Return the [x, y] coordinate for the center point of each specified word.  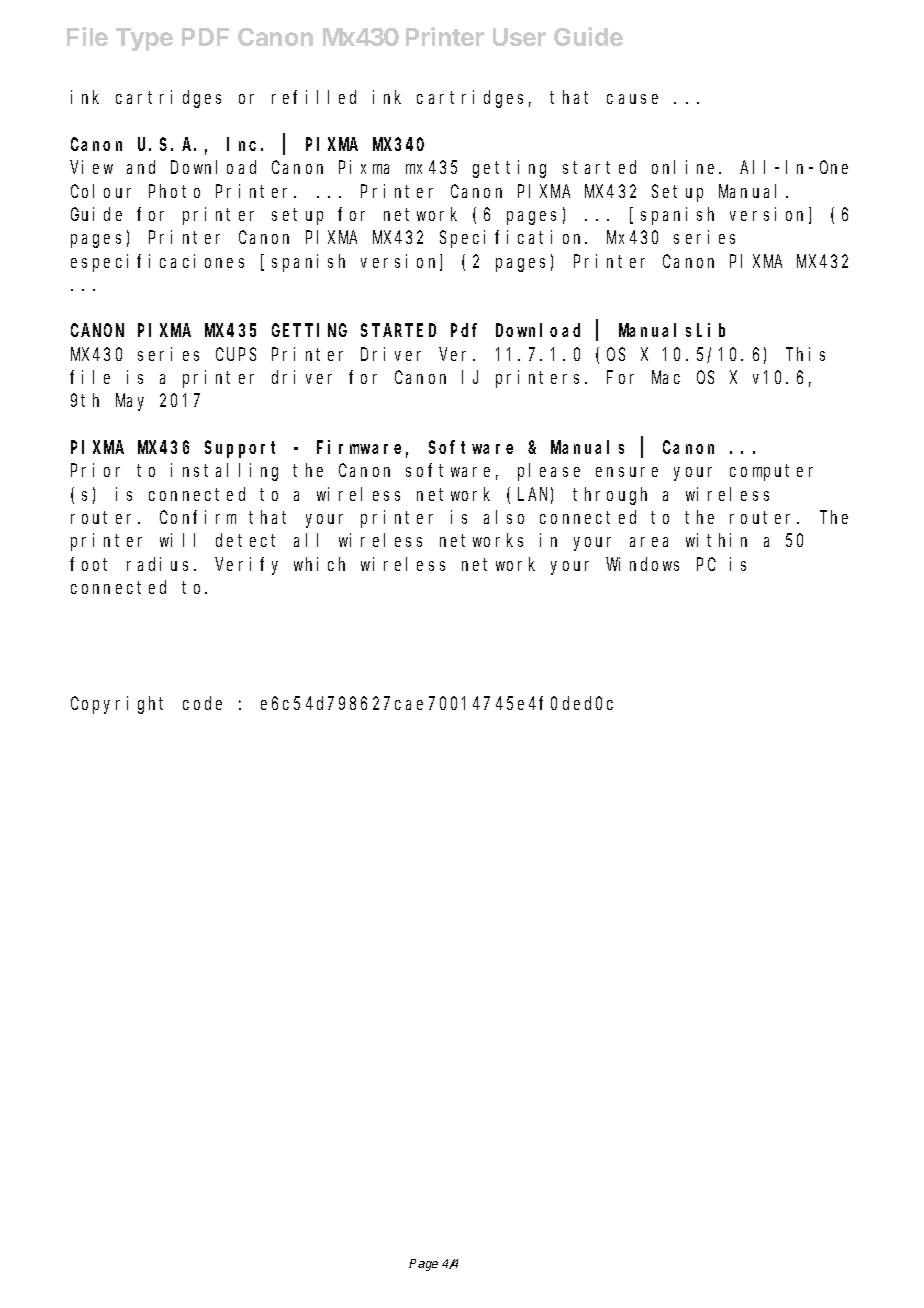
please [549, 472]
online [686, 167]
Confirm [198, 517]
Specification [513, 239]
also [504, 517]
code [202, 703]
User [519, 37]
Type [144, 39]
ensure [627, 472]
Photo [174, 191]
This [805, 354]
